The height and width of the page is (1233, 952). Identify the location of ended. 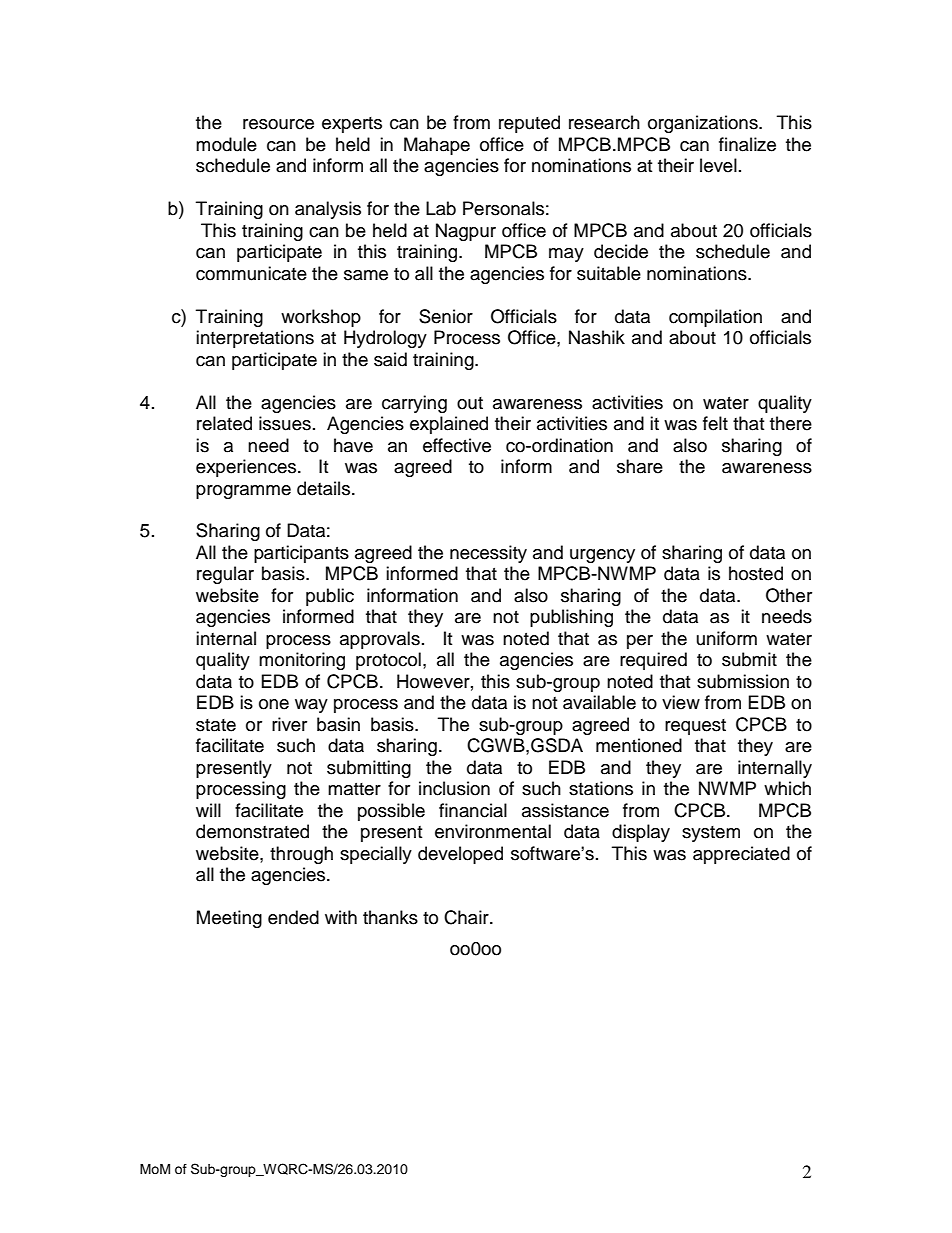
(293, 917).
